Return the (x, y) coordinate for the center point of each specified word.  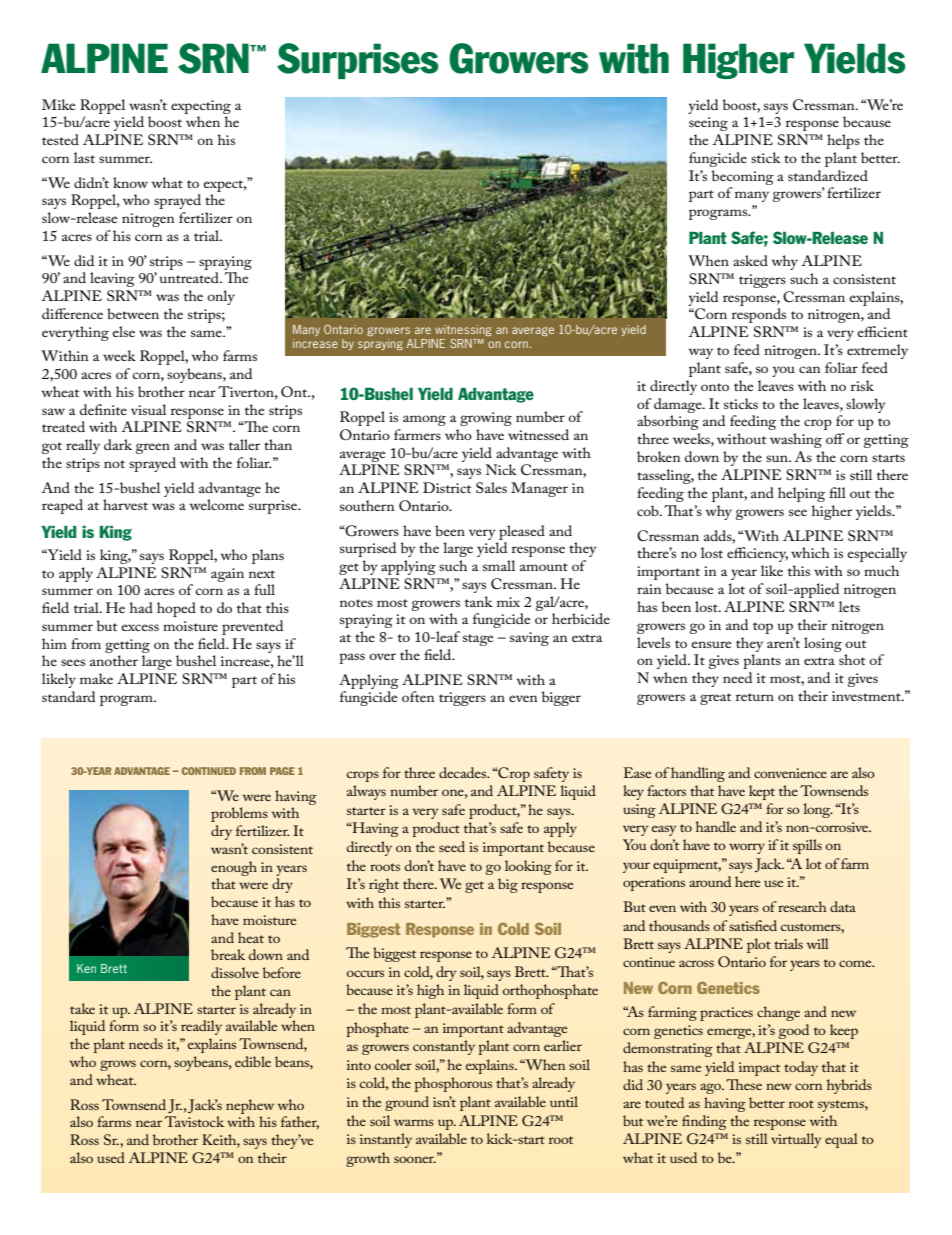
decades (463, 772)
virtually (796, 1140)
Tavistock (194, 1121)
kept (762, 792)
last (84, 157)
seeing (708, 124)
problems (239, 814)
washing (796, 440)
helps (843, 141)
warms (414, 1122)
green (153, 448)
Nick (501, 469)
